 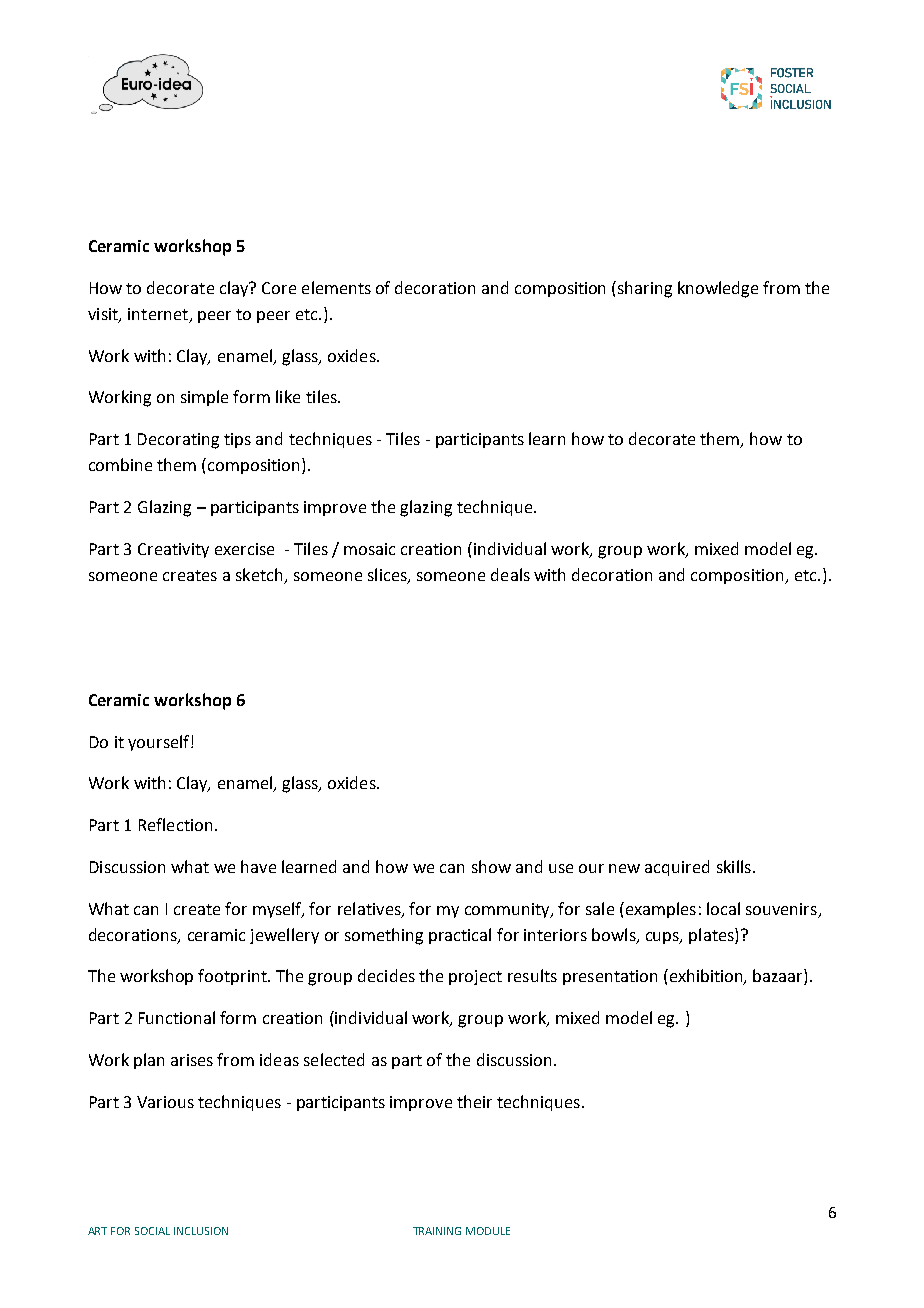 What do you see at coordinates (437, 1231) in the page?
I see `TRAINING` at bounding box center [437, 1231].
